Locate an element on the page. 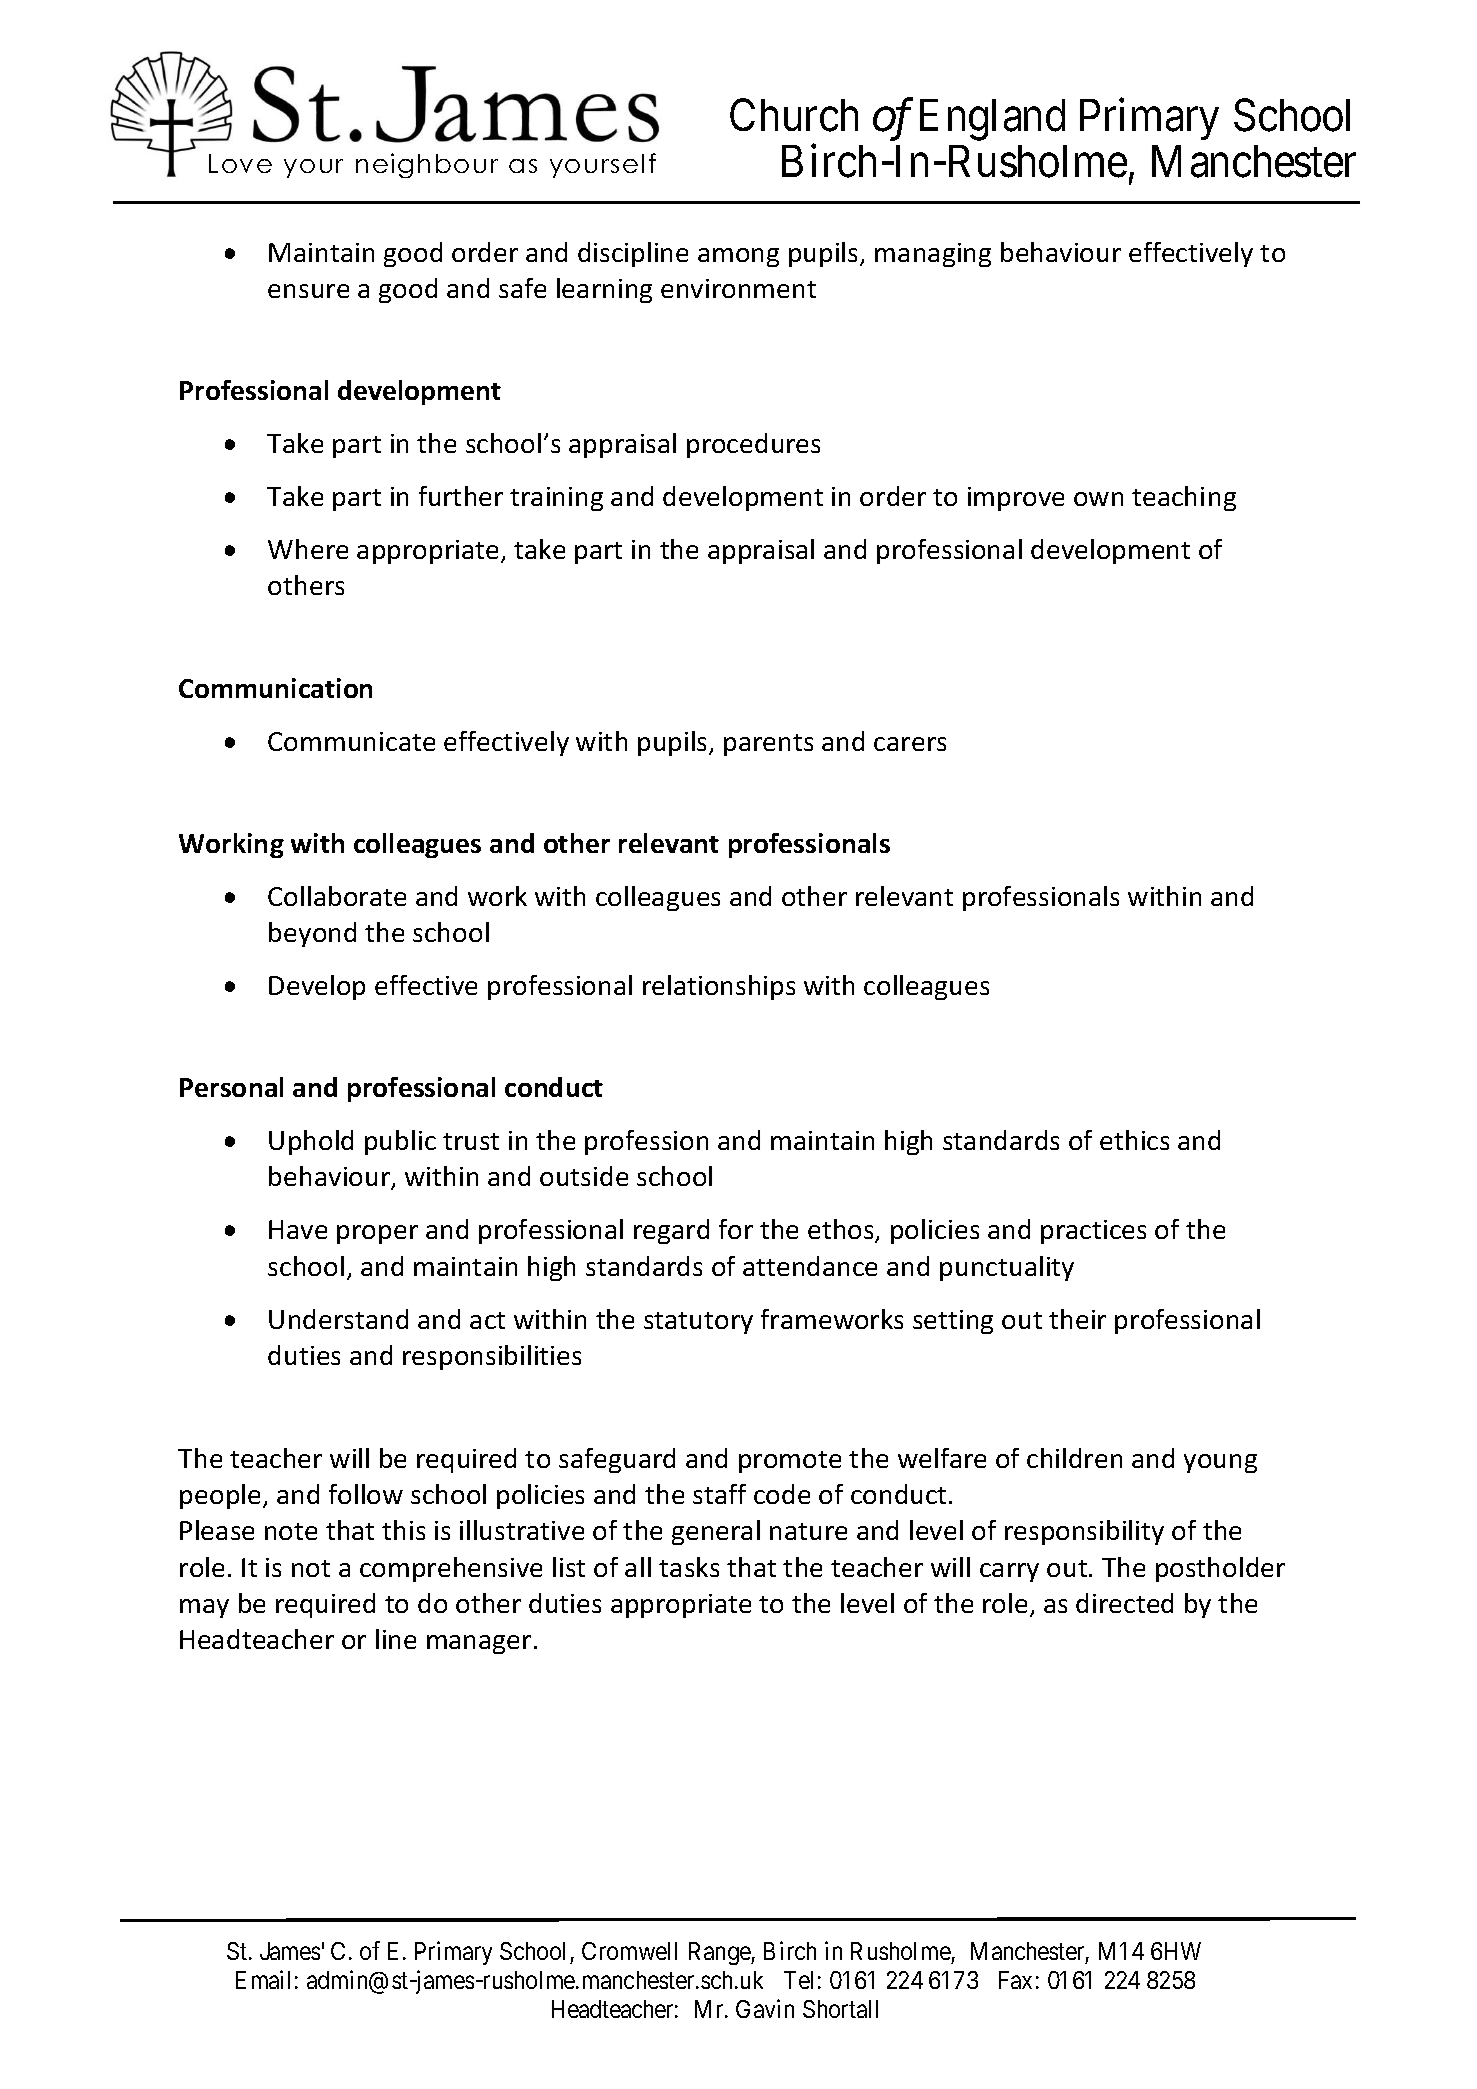 Image resolution: width=1477 pixels, height=2089 pixels. Uphold is located at coordinates (311, 1142).
